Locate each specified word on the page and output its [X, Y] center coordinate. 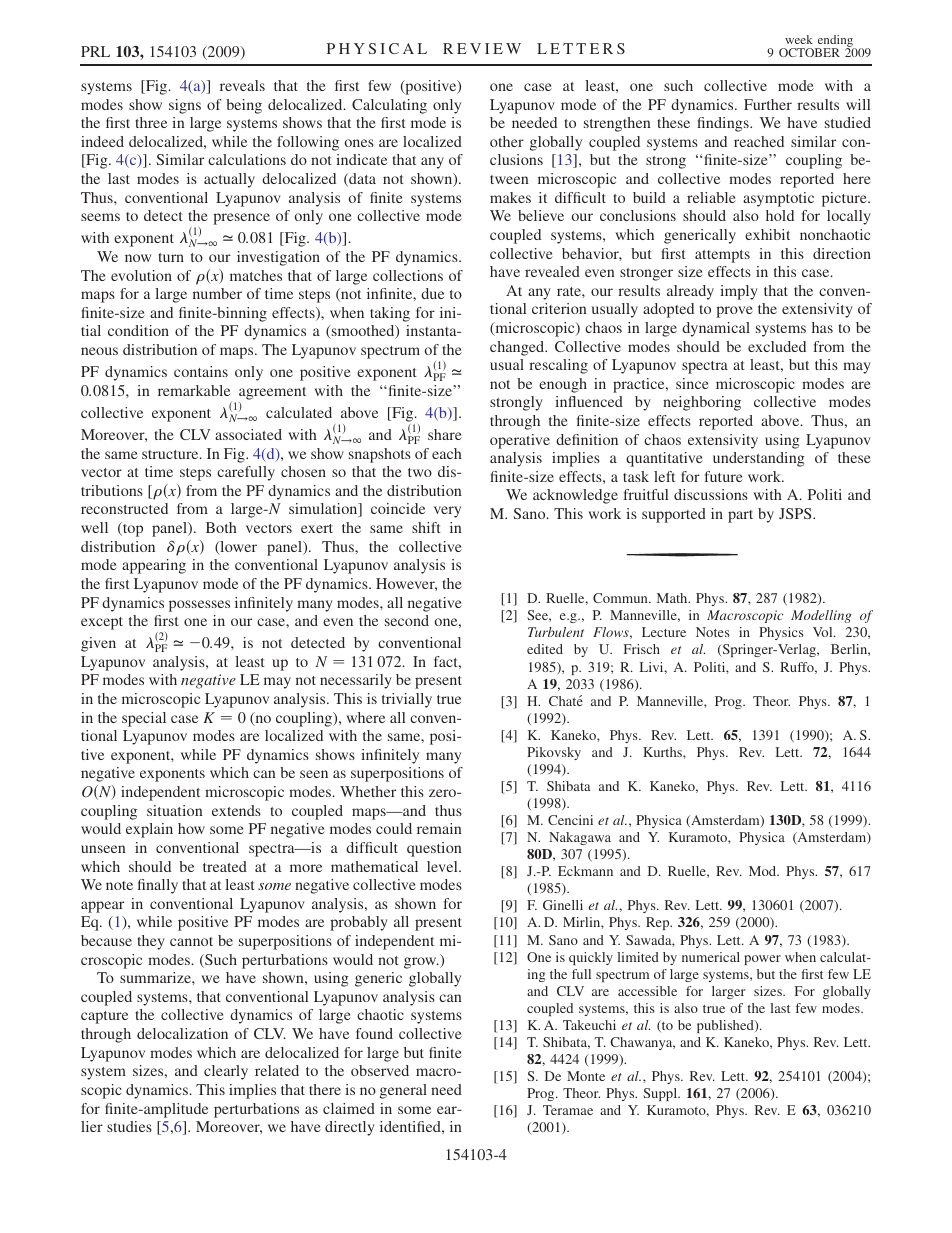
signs [185, 106]
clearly [226, 1072]
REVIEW [482, 48]
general [403, 1091]
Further [768, 104]
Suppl [661, 1094]
